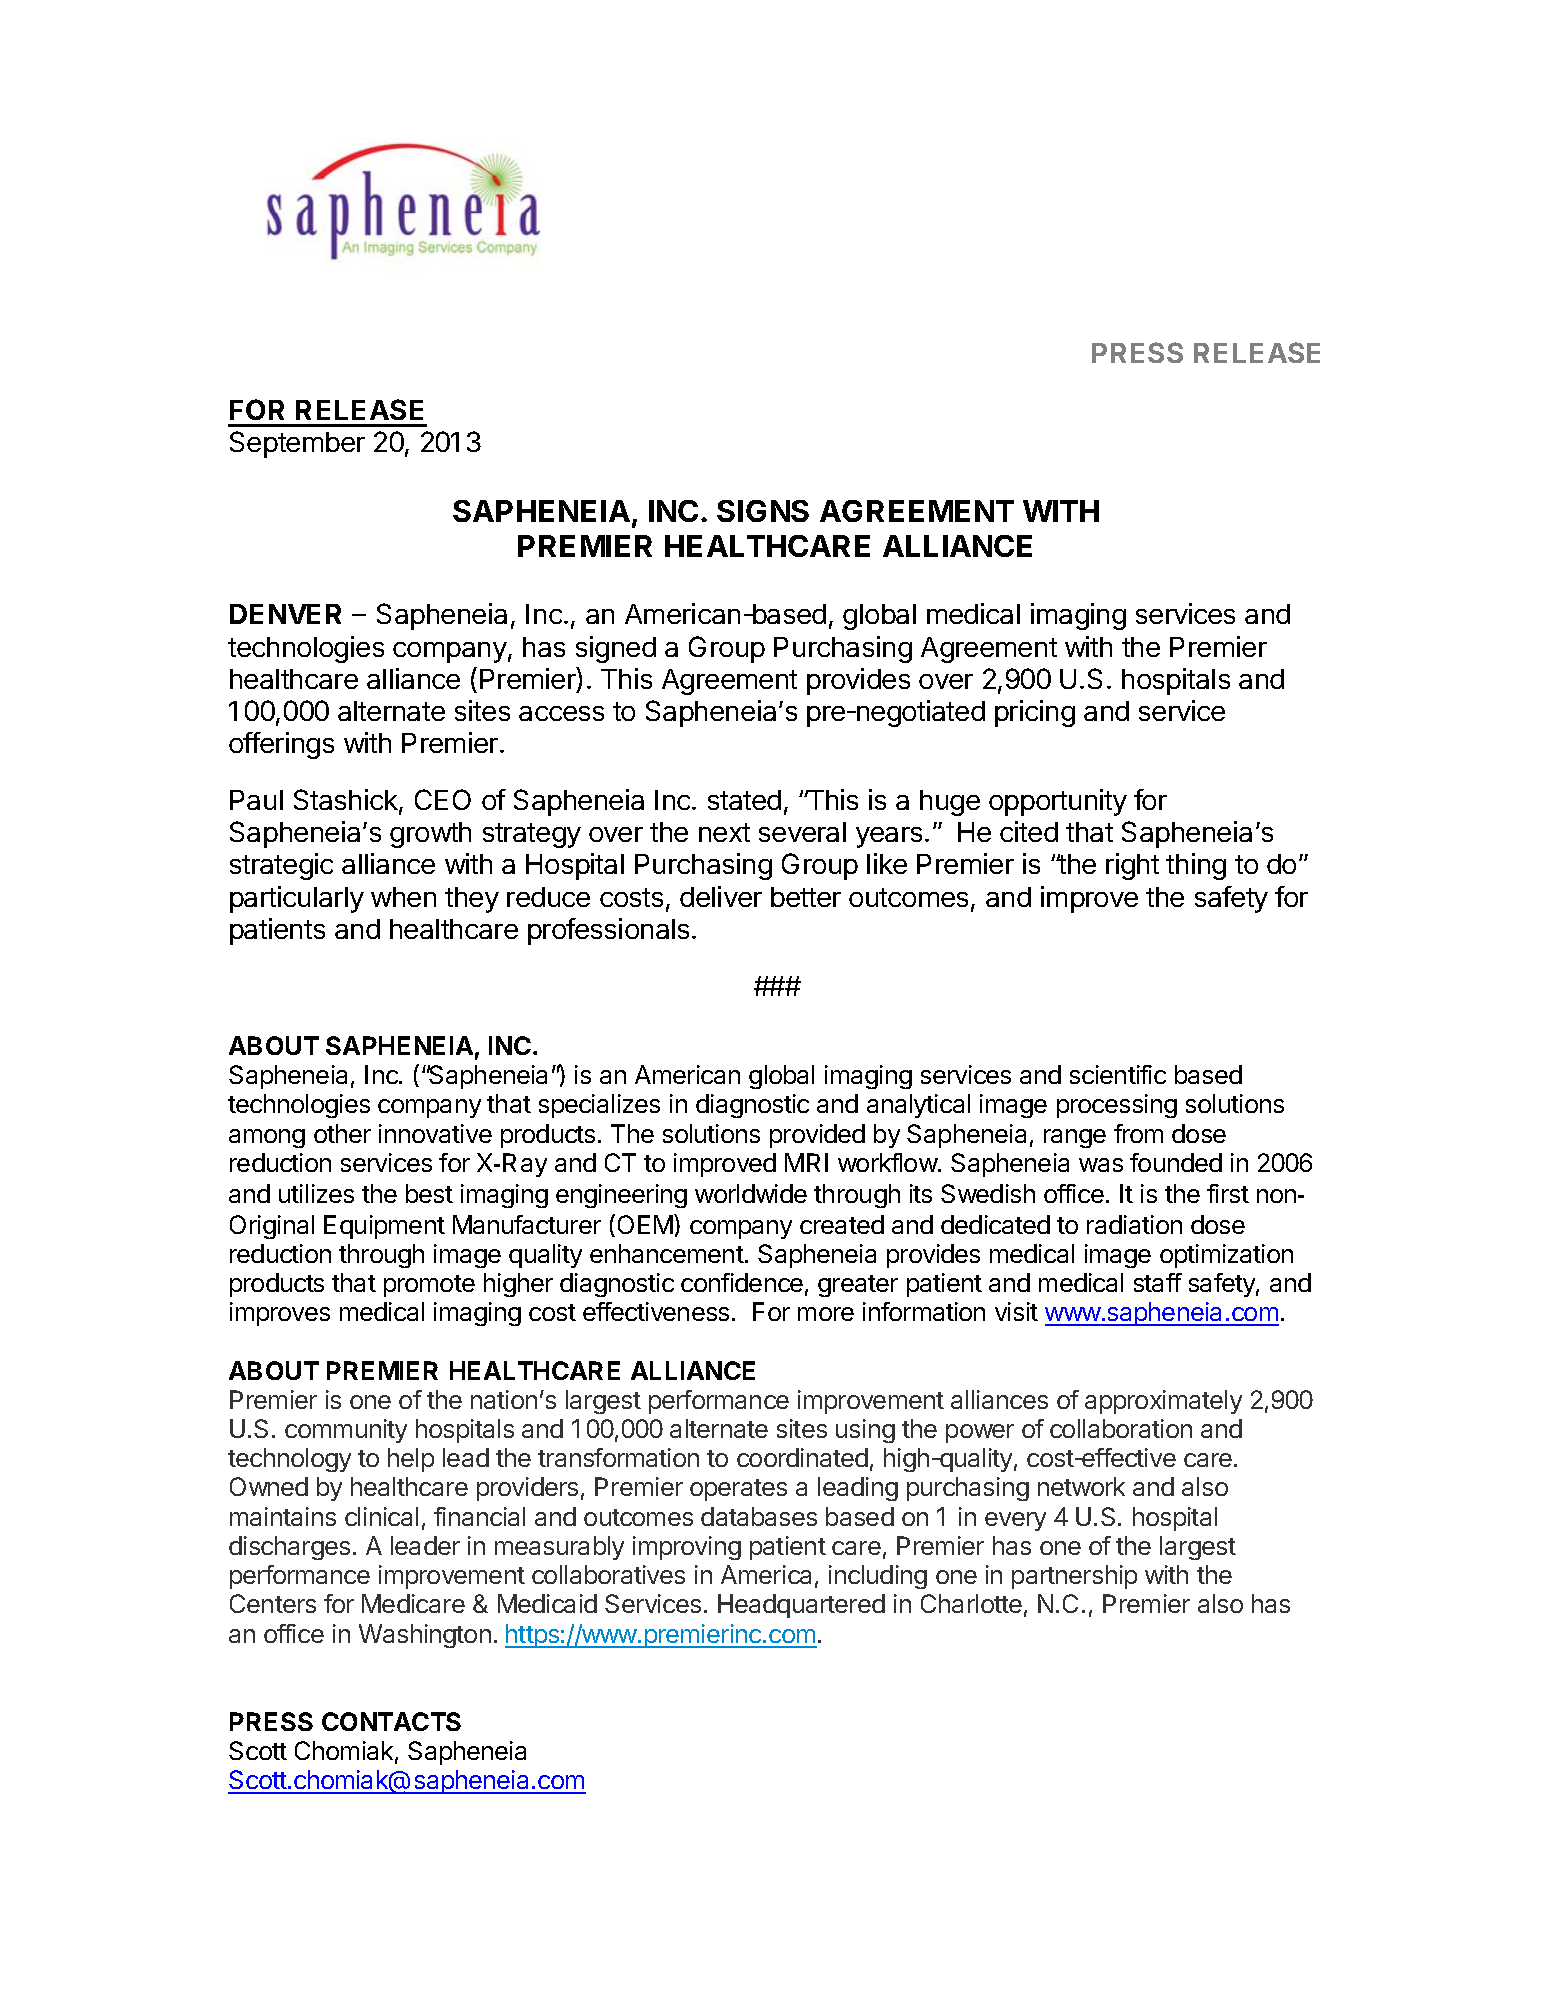  What do you see at coordinates (721, 896) in the screenshot?
I see `deliver` at bounding box center [721, 896].
